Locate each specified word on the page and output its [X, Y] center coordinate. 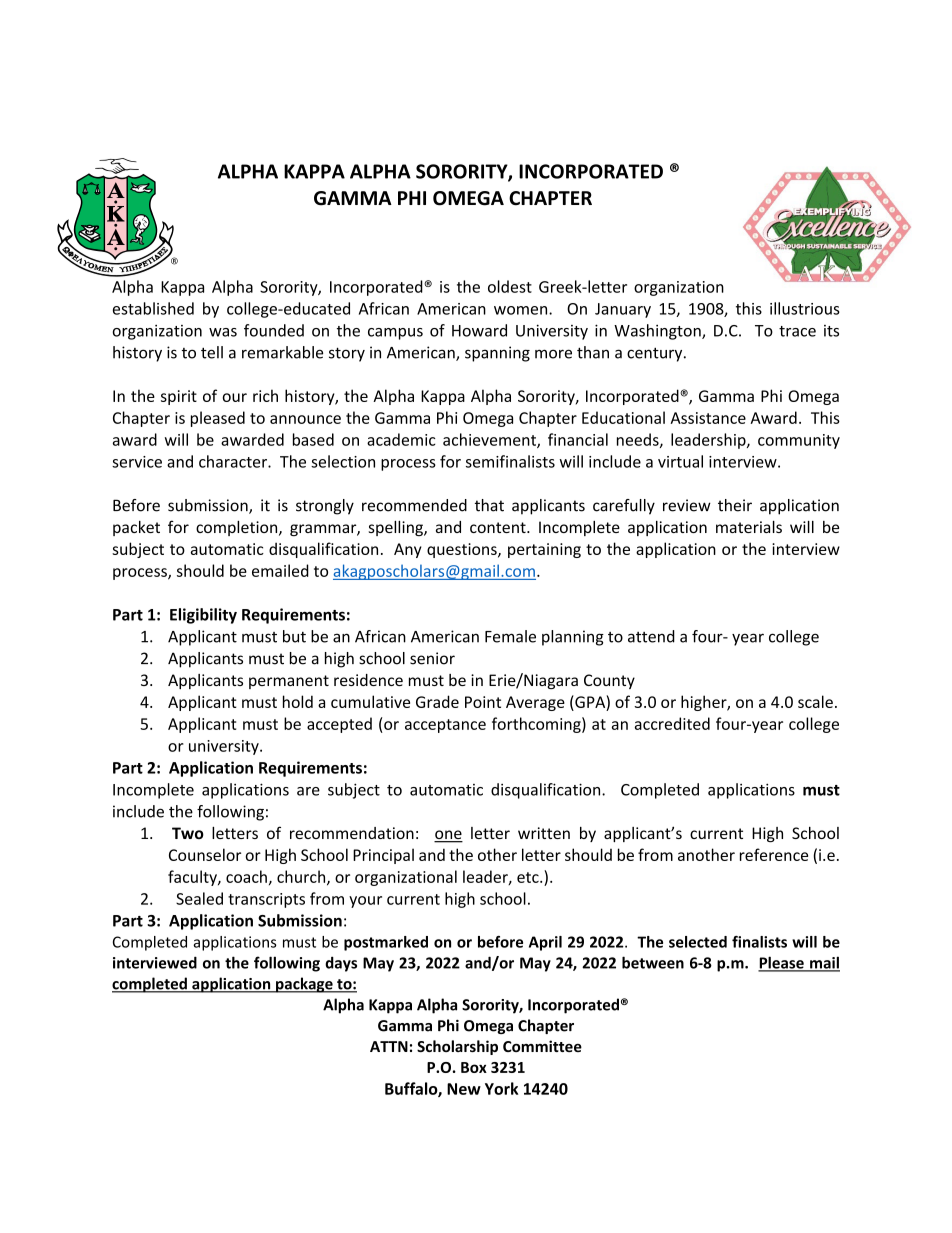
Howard [479, 330]
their [735, 505]
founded [274, 330]
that [489, 505]
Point [483, 702]
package [304, 985]
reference [774, 854]
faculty [193, 878]
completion [238, 528]
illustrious [805, 308]
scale [815, 701]
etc [529, 877]
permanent [289, 682]
